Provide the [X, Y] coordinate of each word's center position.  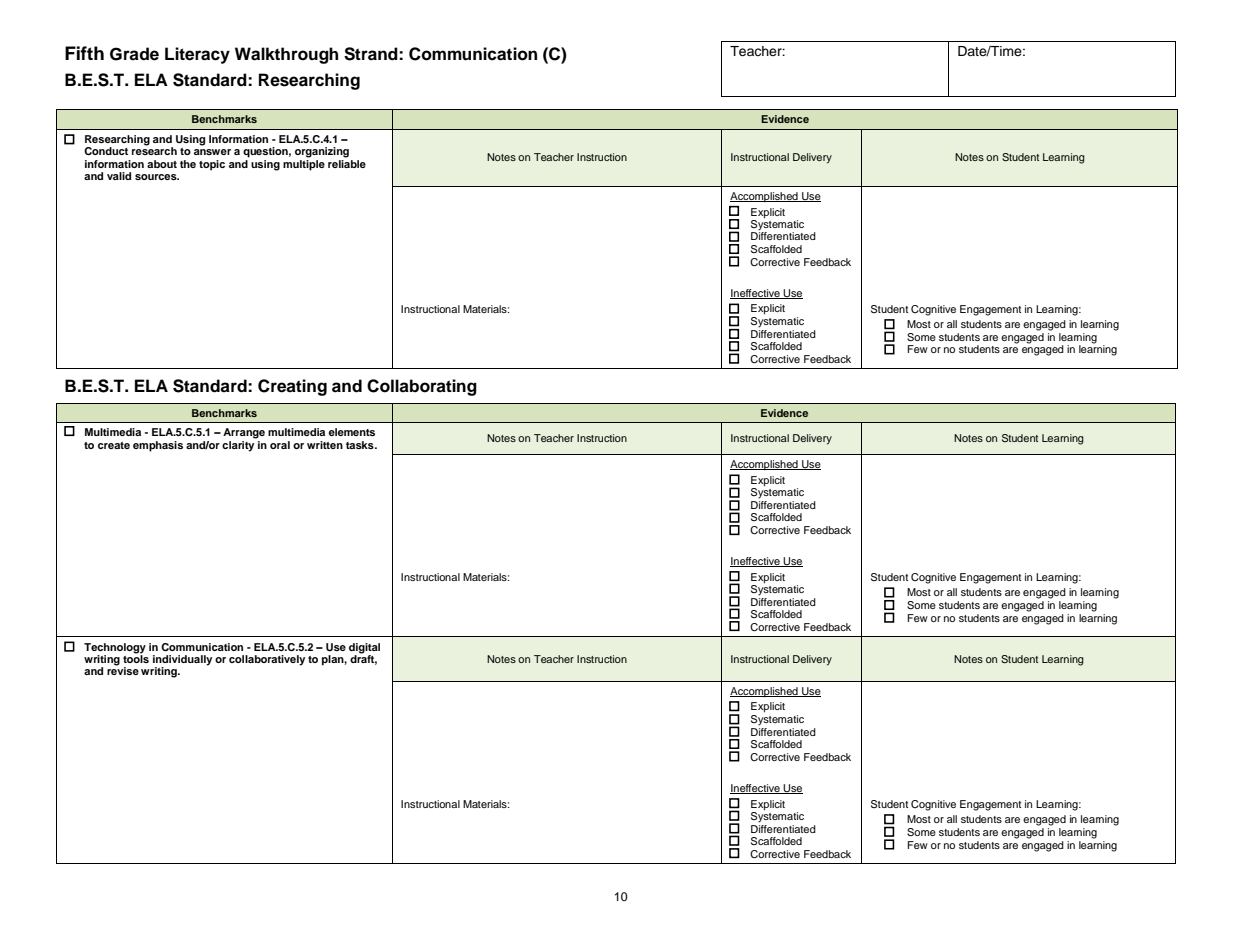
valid [119, 176]
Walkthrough [286, 55]
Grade [134, 54]
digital [364, 648]
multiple [304, 164]
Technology [115, 648]
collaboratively [267, 660]
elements [352, 432]
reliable [347, 162]
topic [212, 165]
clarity [239, 445]
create [114, 445]
